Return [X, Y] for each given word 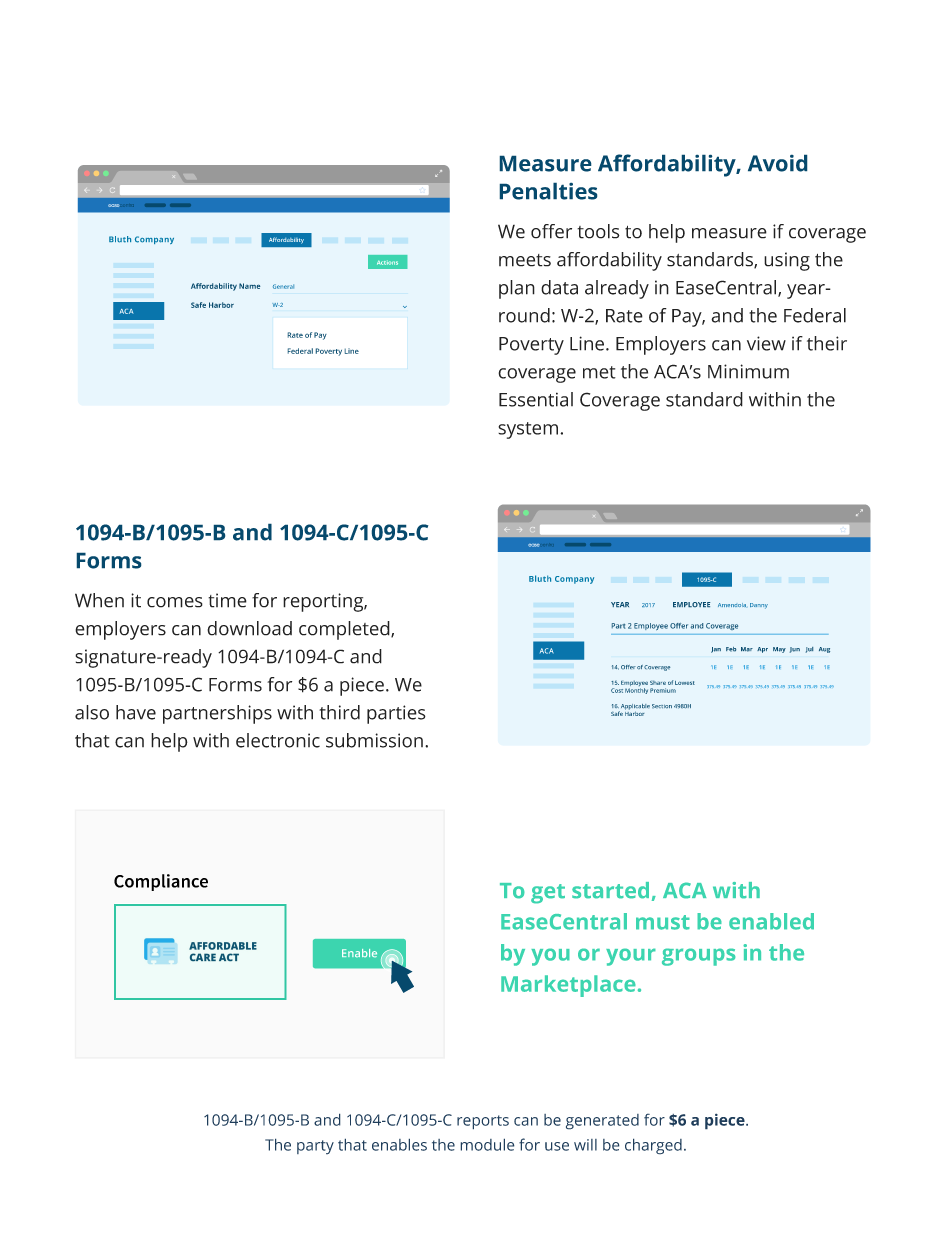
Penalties [548, 191]
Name [249, 286]
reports [483, 1122]
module [487, 1144]
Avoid [777, 163]
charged [653, 1146]
